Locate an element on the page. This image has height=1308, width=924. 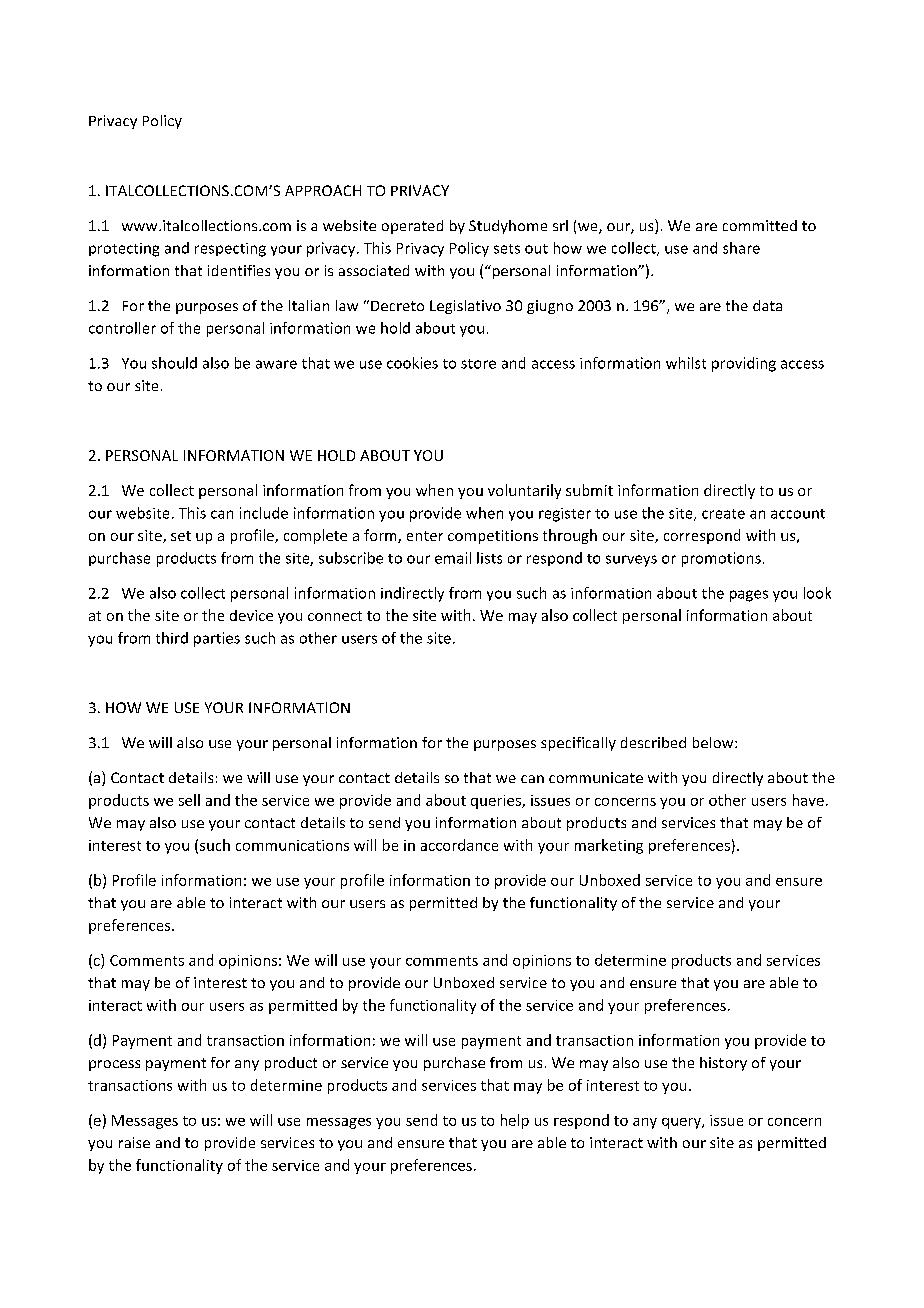
marketing is located at coordinates (609, 846).
